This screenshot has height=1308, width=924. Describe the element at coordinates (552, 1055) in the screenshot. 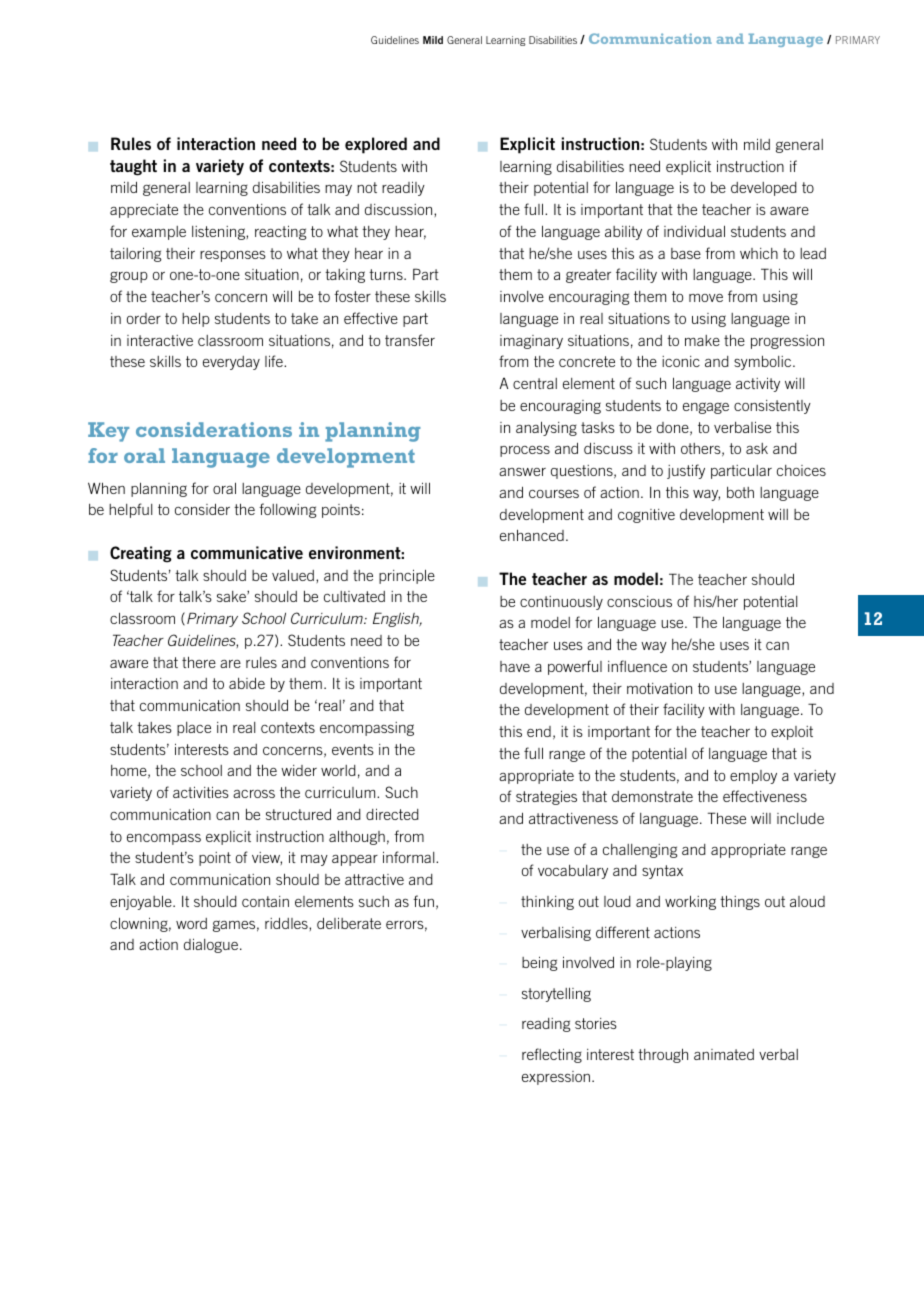

I see `reflecting` at that location.
